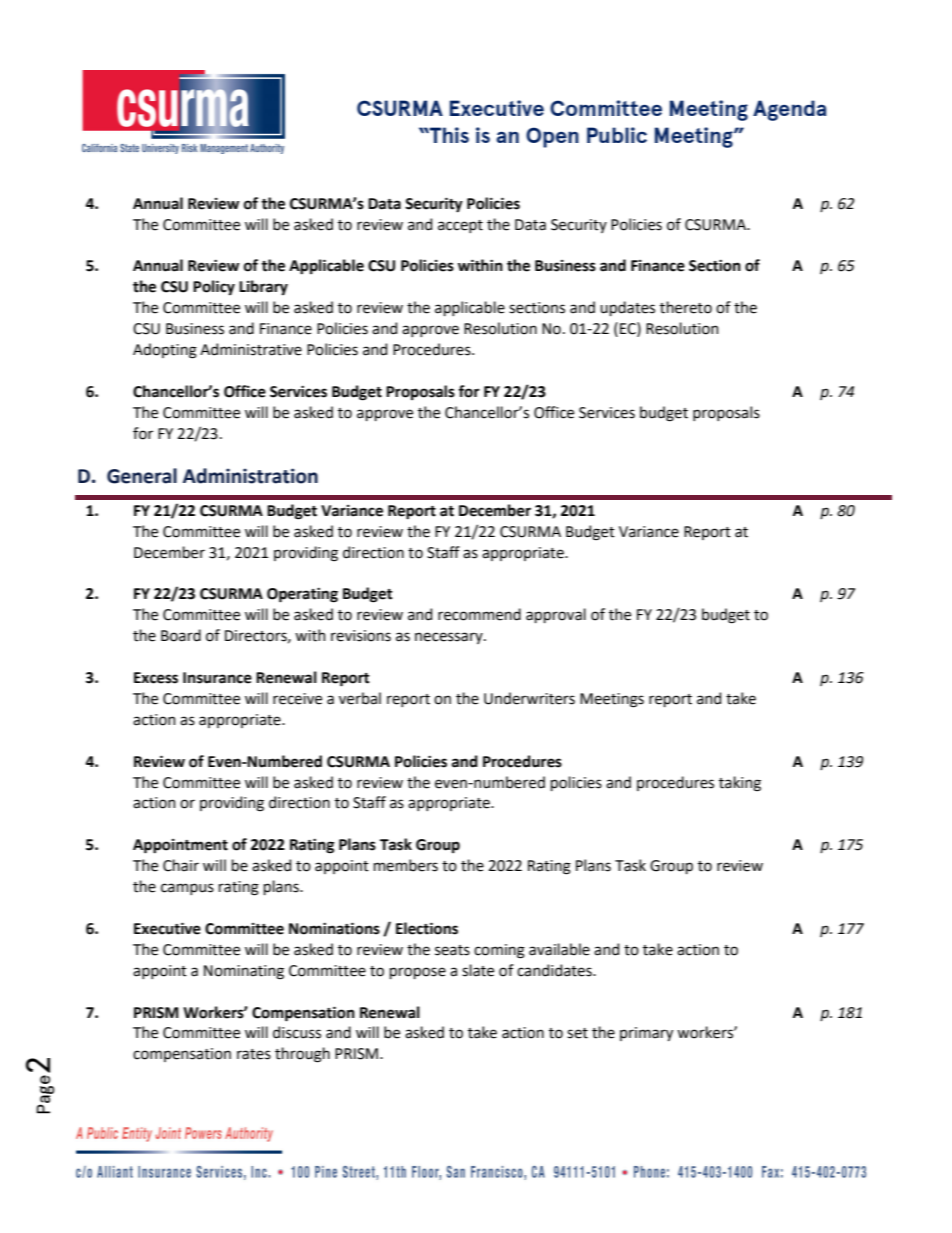 Image resolution: width=952 pixels, height=1233 pixels. I want to click on slate, so click(478, 970).
